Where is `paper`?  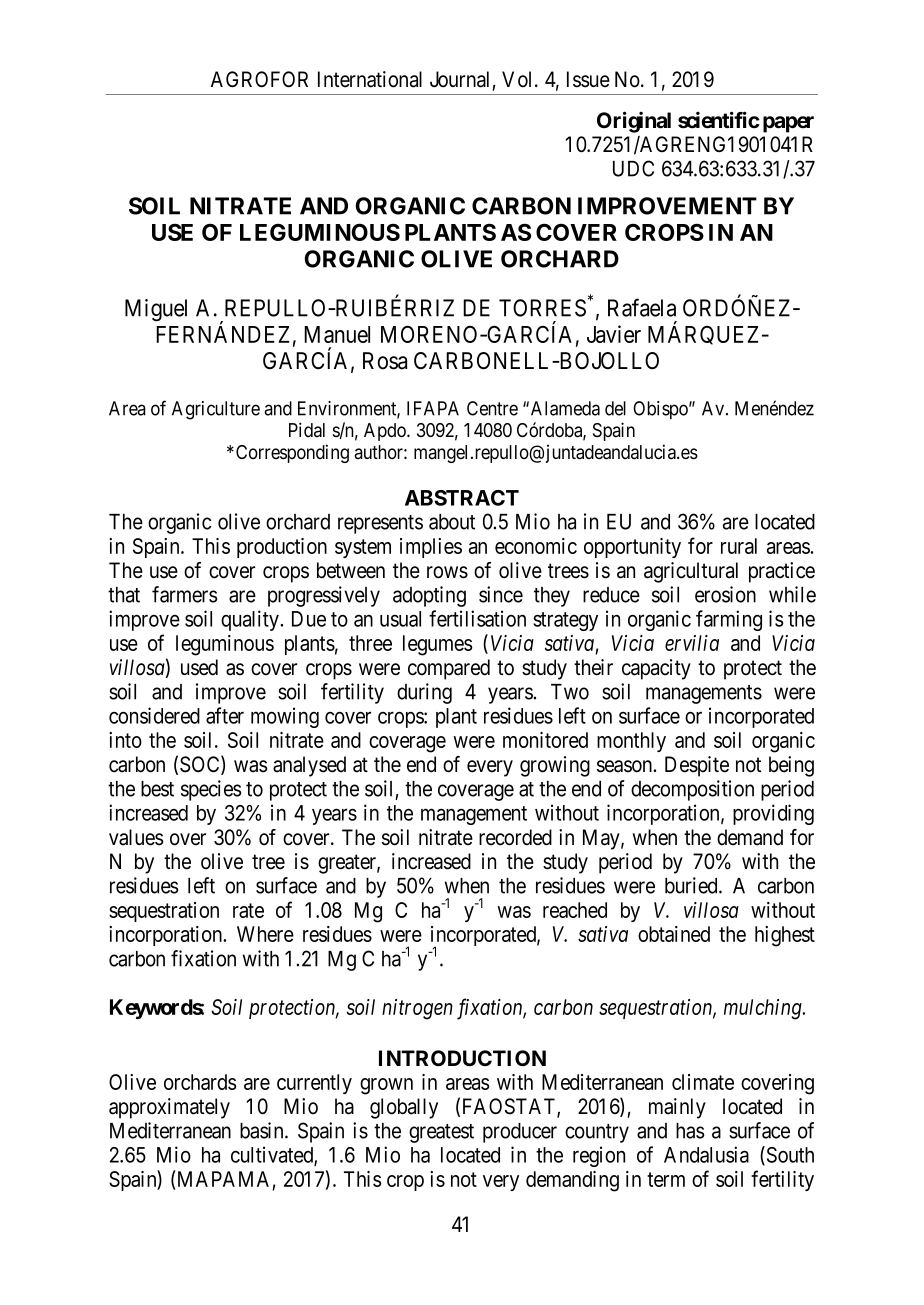 paper is located at coordinates (788, 124).
